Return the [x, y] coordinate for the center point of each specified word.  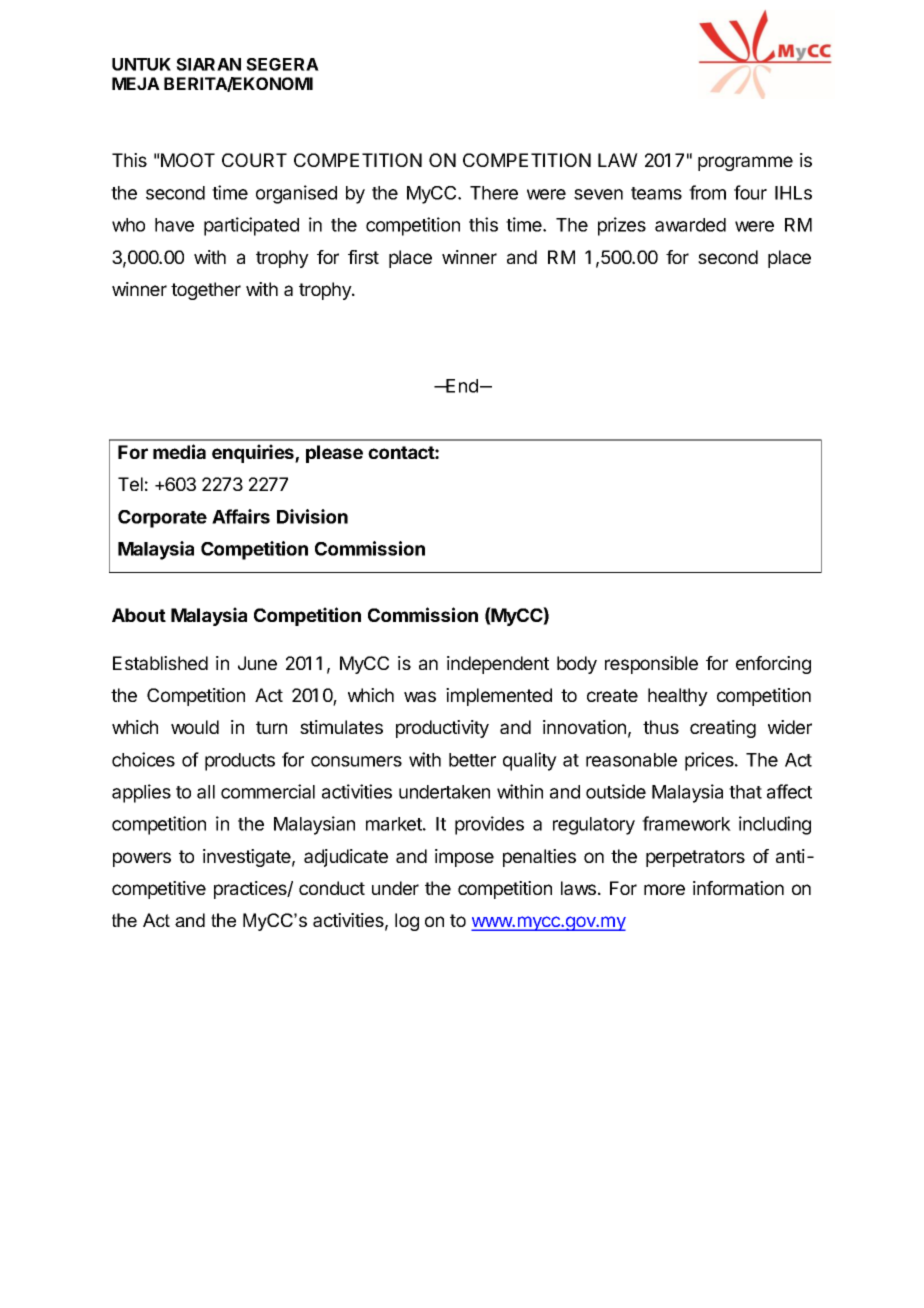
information [738, 888]
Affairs [241, 516]
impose [464, 858]
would [195, 727]
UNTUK [141, 64]
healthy [678, 697]
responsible [651, 665]
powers [142, 859]
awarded [690, 225]
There [494, 193]
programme [745, 163]
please [334, 454]
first [363, 257]
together [206, 291]
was [420, 696]
